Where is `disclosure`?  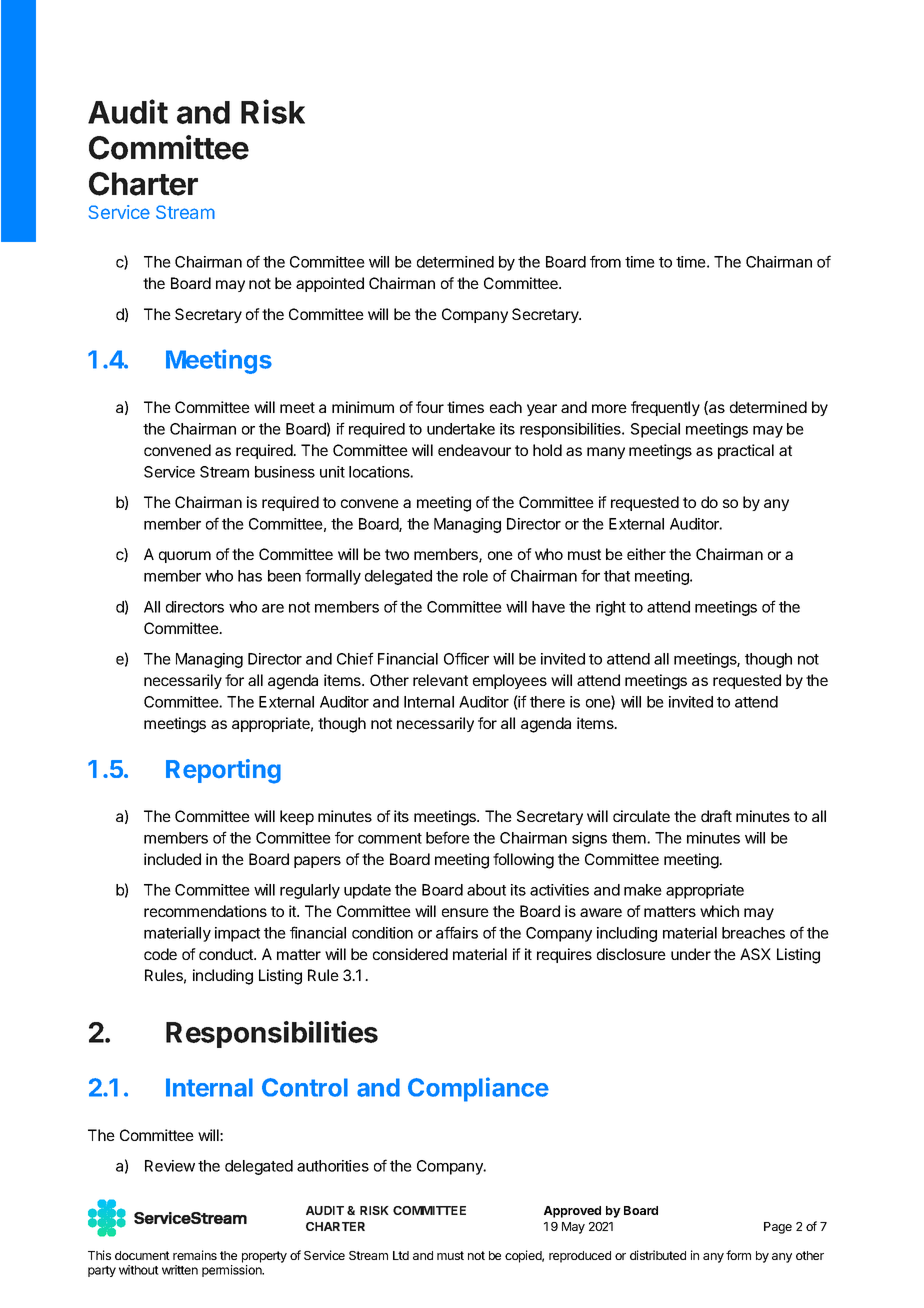
disclosure is located at coordinates (631, 954).
